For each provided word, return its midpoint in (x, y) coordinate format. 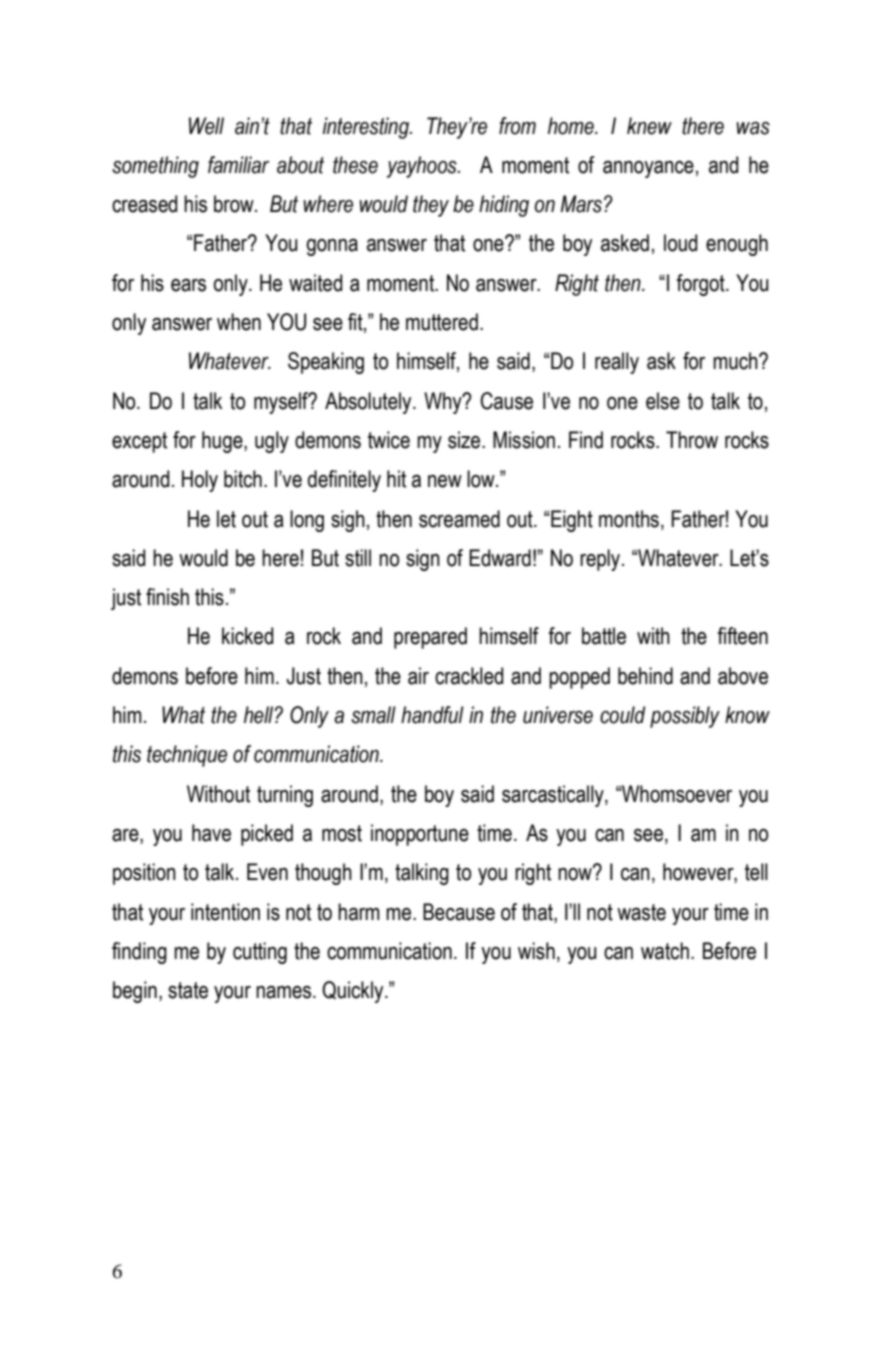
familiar (238, 165)
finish (167, 597)
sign (423, 560)
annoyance (648, 169)
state (188, 990)
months (629, 519)
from (517, 126)
